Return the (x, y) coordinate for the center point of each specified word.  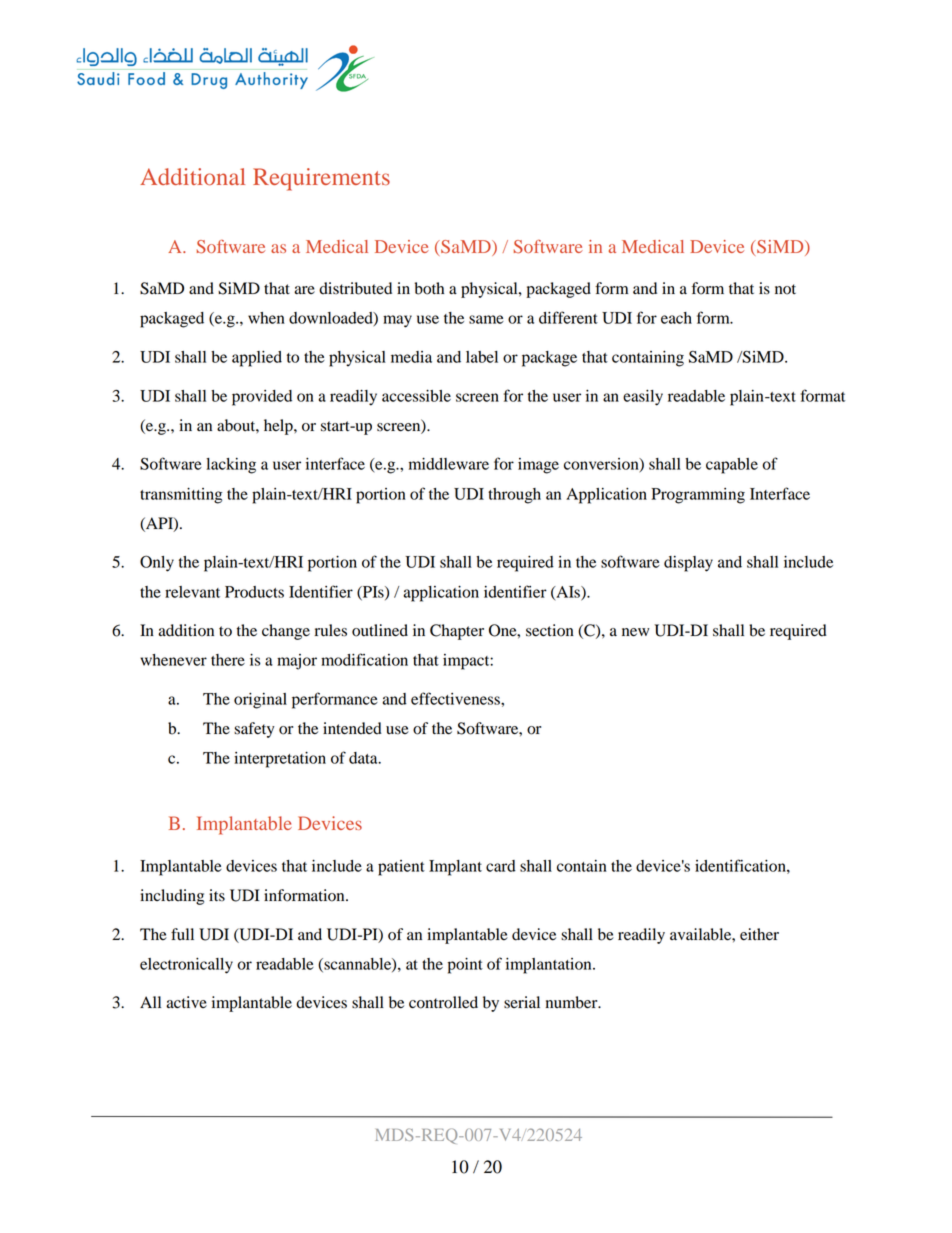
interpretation (280, 760)
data (364, 758)
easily (643, 398)
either (759, 934)
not (785, 289)
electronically (186, 966)
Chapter (457, 632)
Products (254, 592)
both (429, 288)
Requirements (321, 179)
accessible (416, 396)
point (465, 966)
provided (262, 398)
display (688, 564)
